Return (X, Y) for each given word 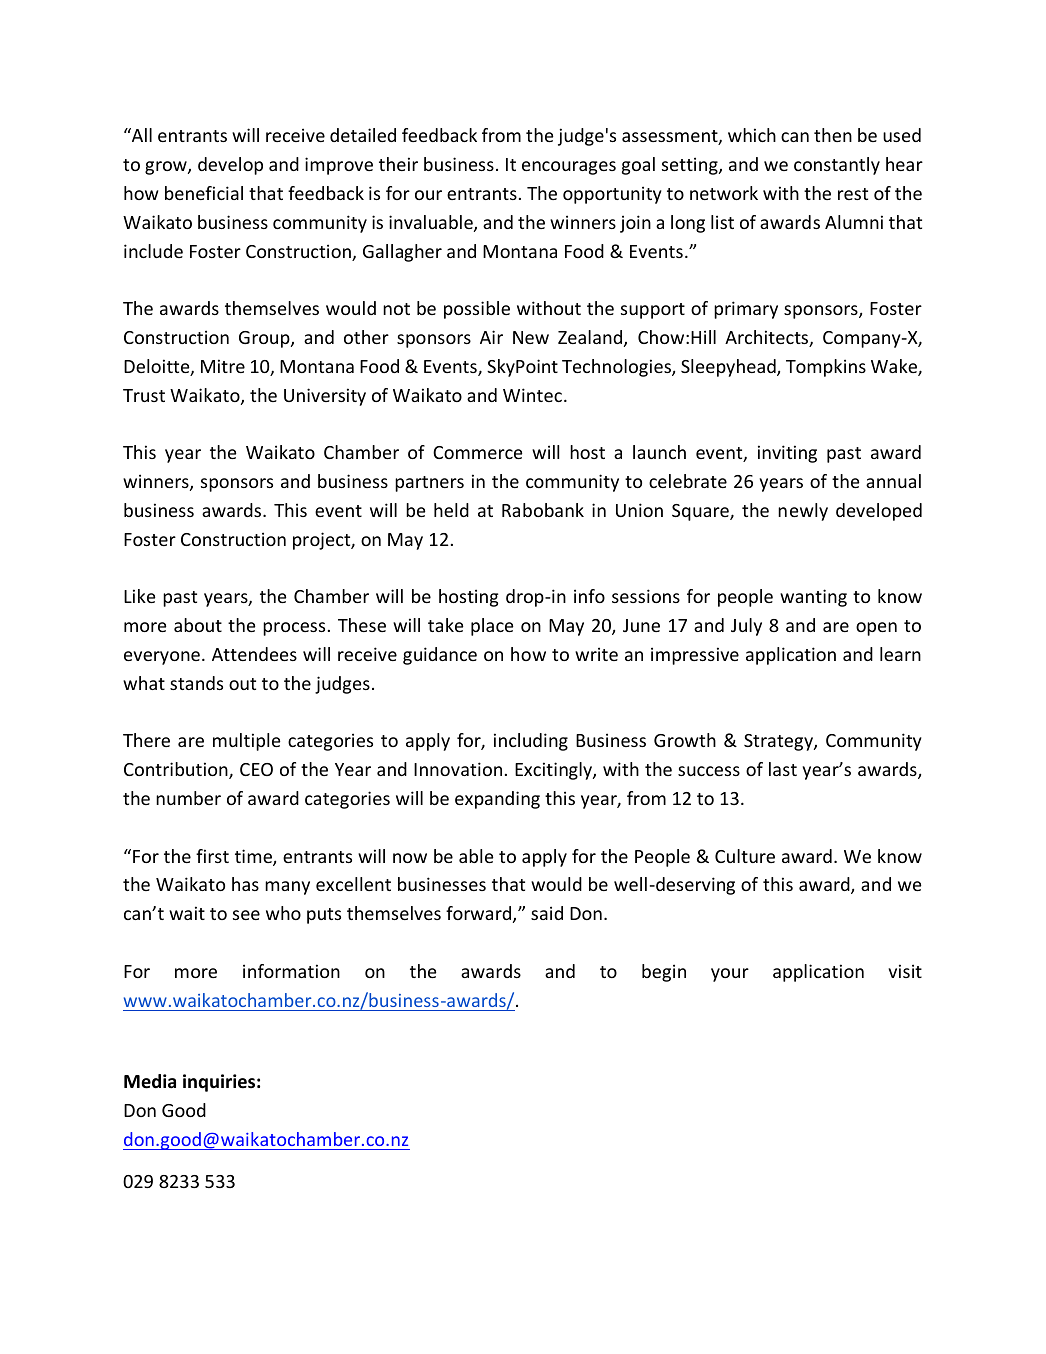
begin (664, 973)
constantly (837, 166)
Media (150, 1081)
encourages (569, 168)
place (492, 627)
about (198, 625)
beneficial (204, 193)
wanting (813, 598)
